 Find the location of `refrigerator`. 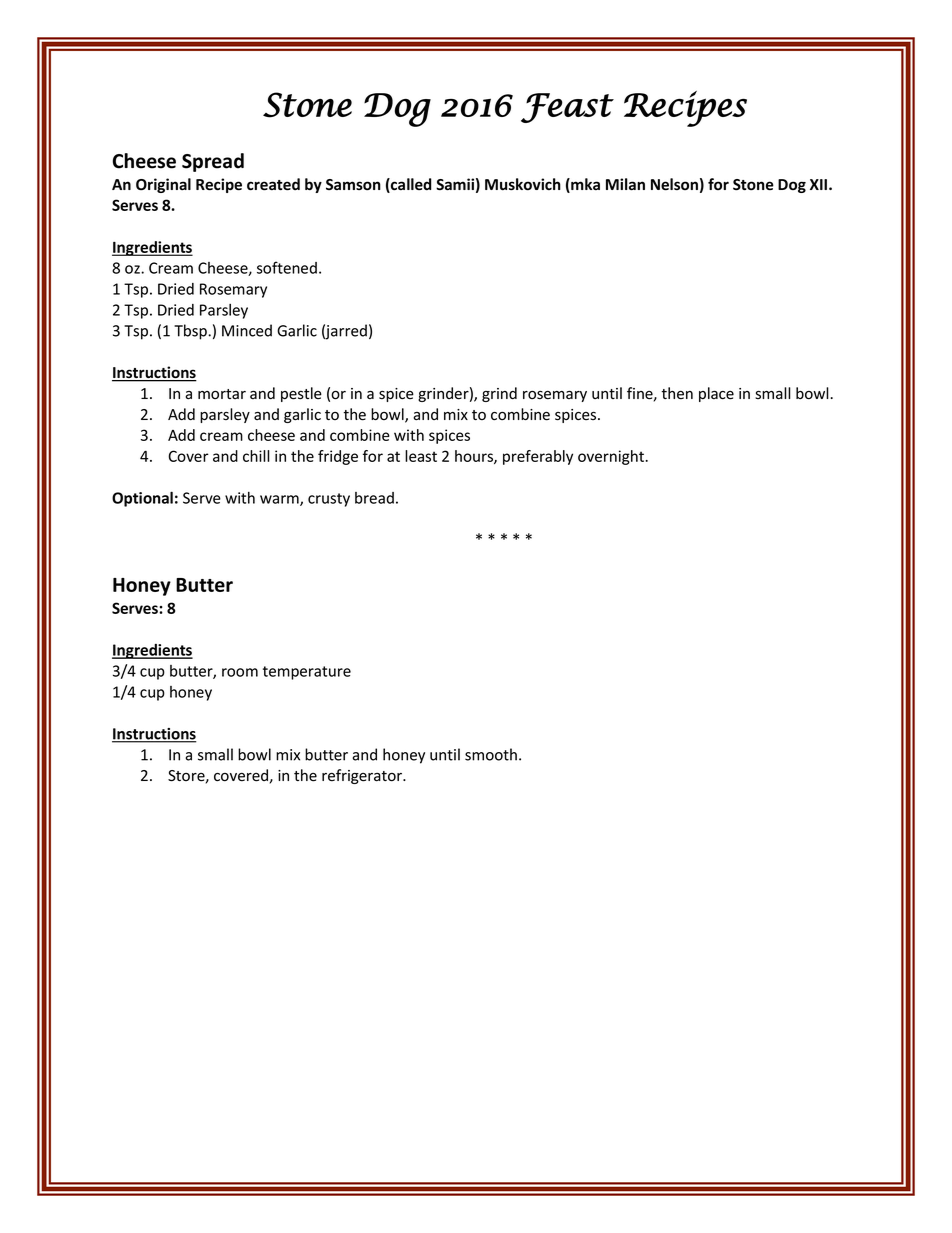

refrigerator is located at coordinates (363, 776).
